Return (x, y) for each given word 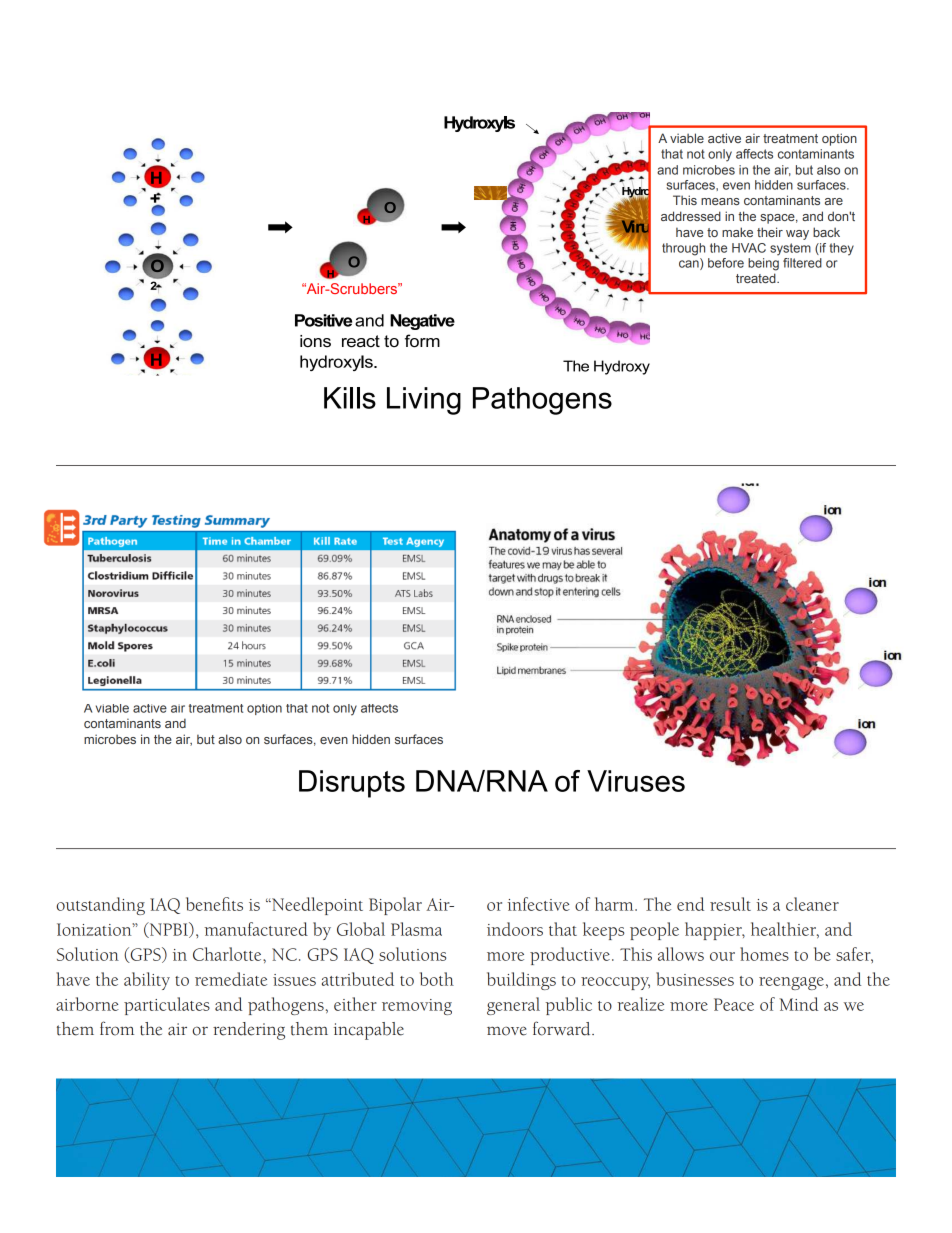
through (683, 249)
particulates (167, 1006)
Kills (350, 398)
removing (417, 1007)
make (737, 232)
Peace (734, 1004)
